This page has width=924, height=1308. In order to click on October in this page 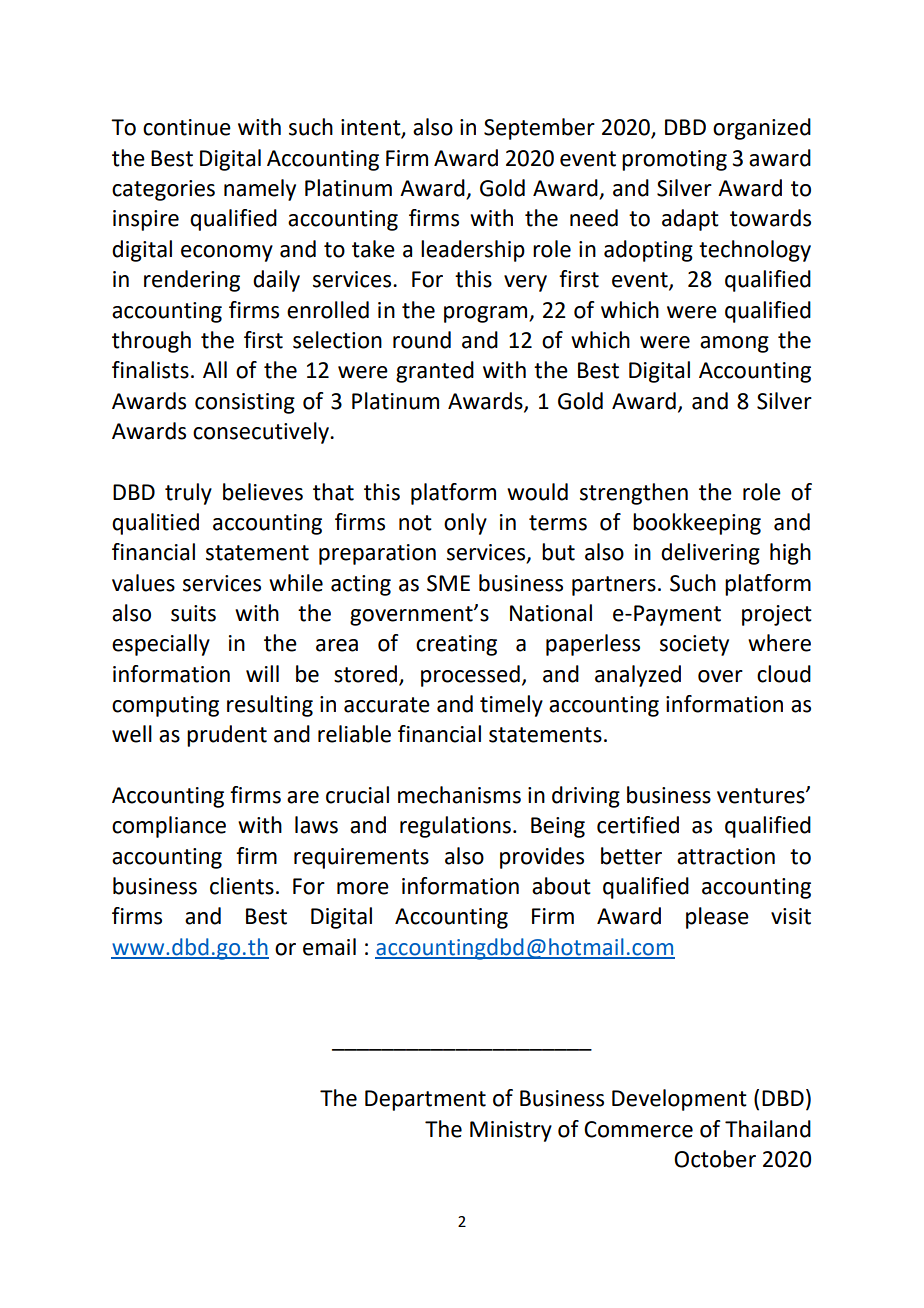, I will do `click(715, 1159)`.
